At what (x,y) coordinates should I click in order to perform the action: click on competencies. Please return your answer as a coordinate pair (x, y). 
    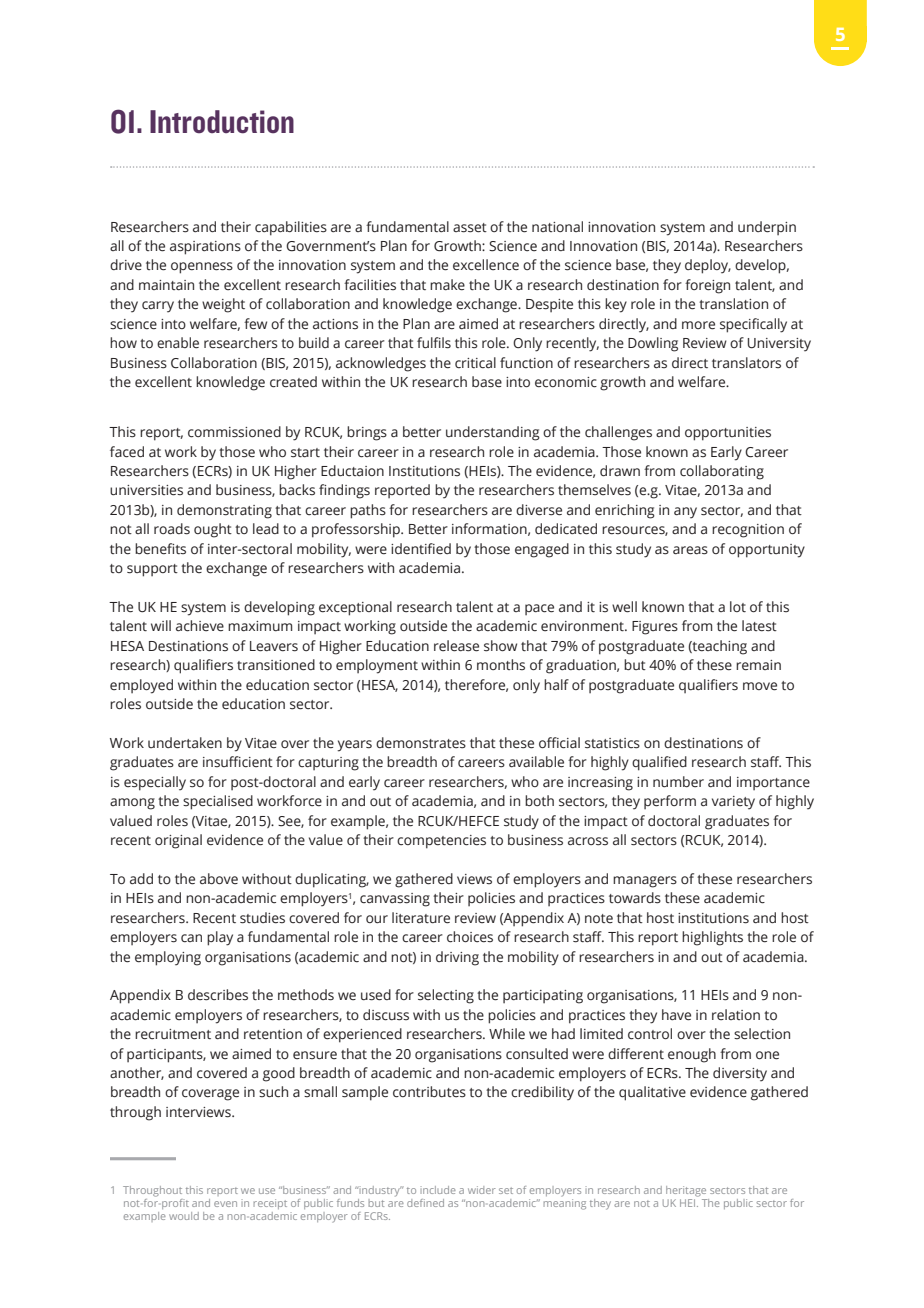
    Looking at the image, I should click on (441, 842).
